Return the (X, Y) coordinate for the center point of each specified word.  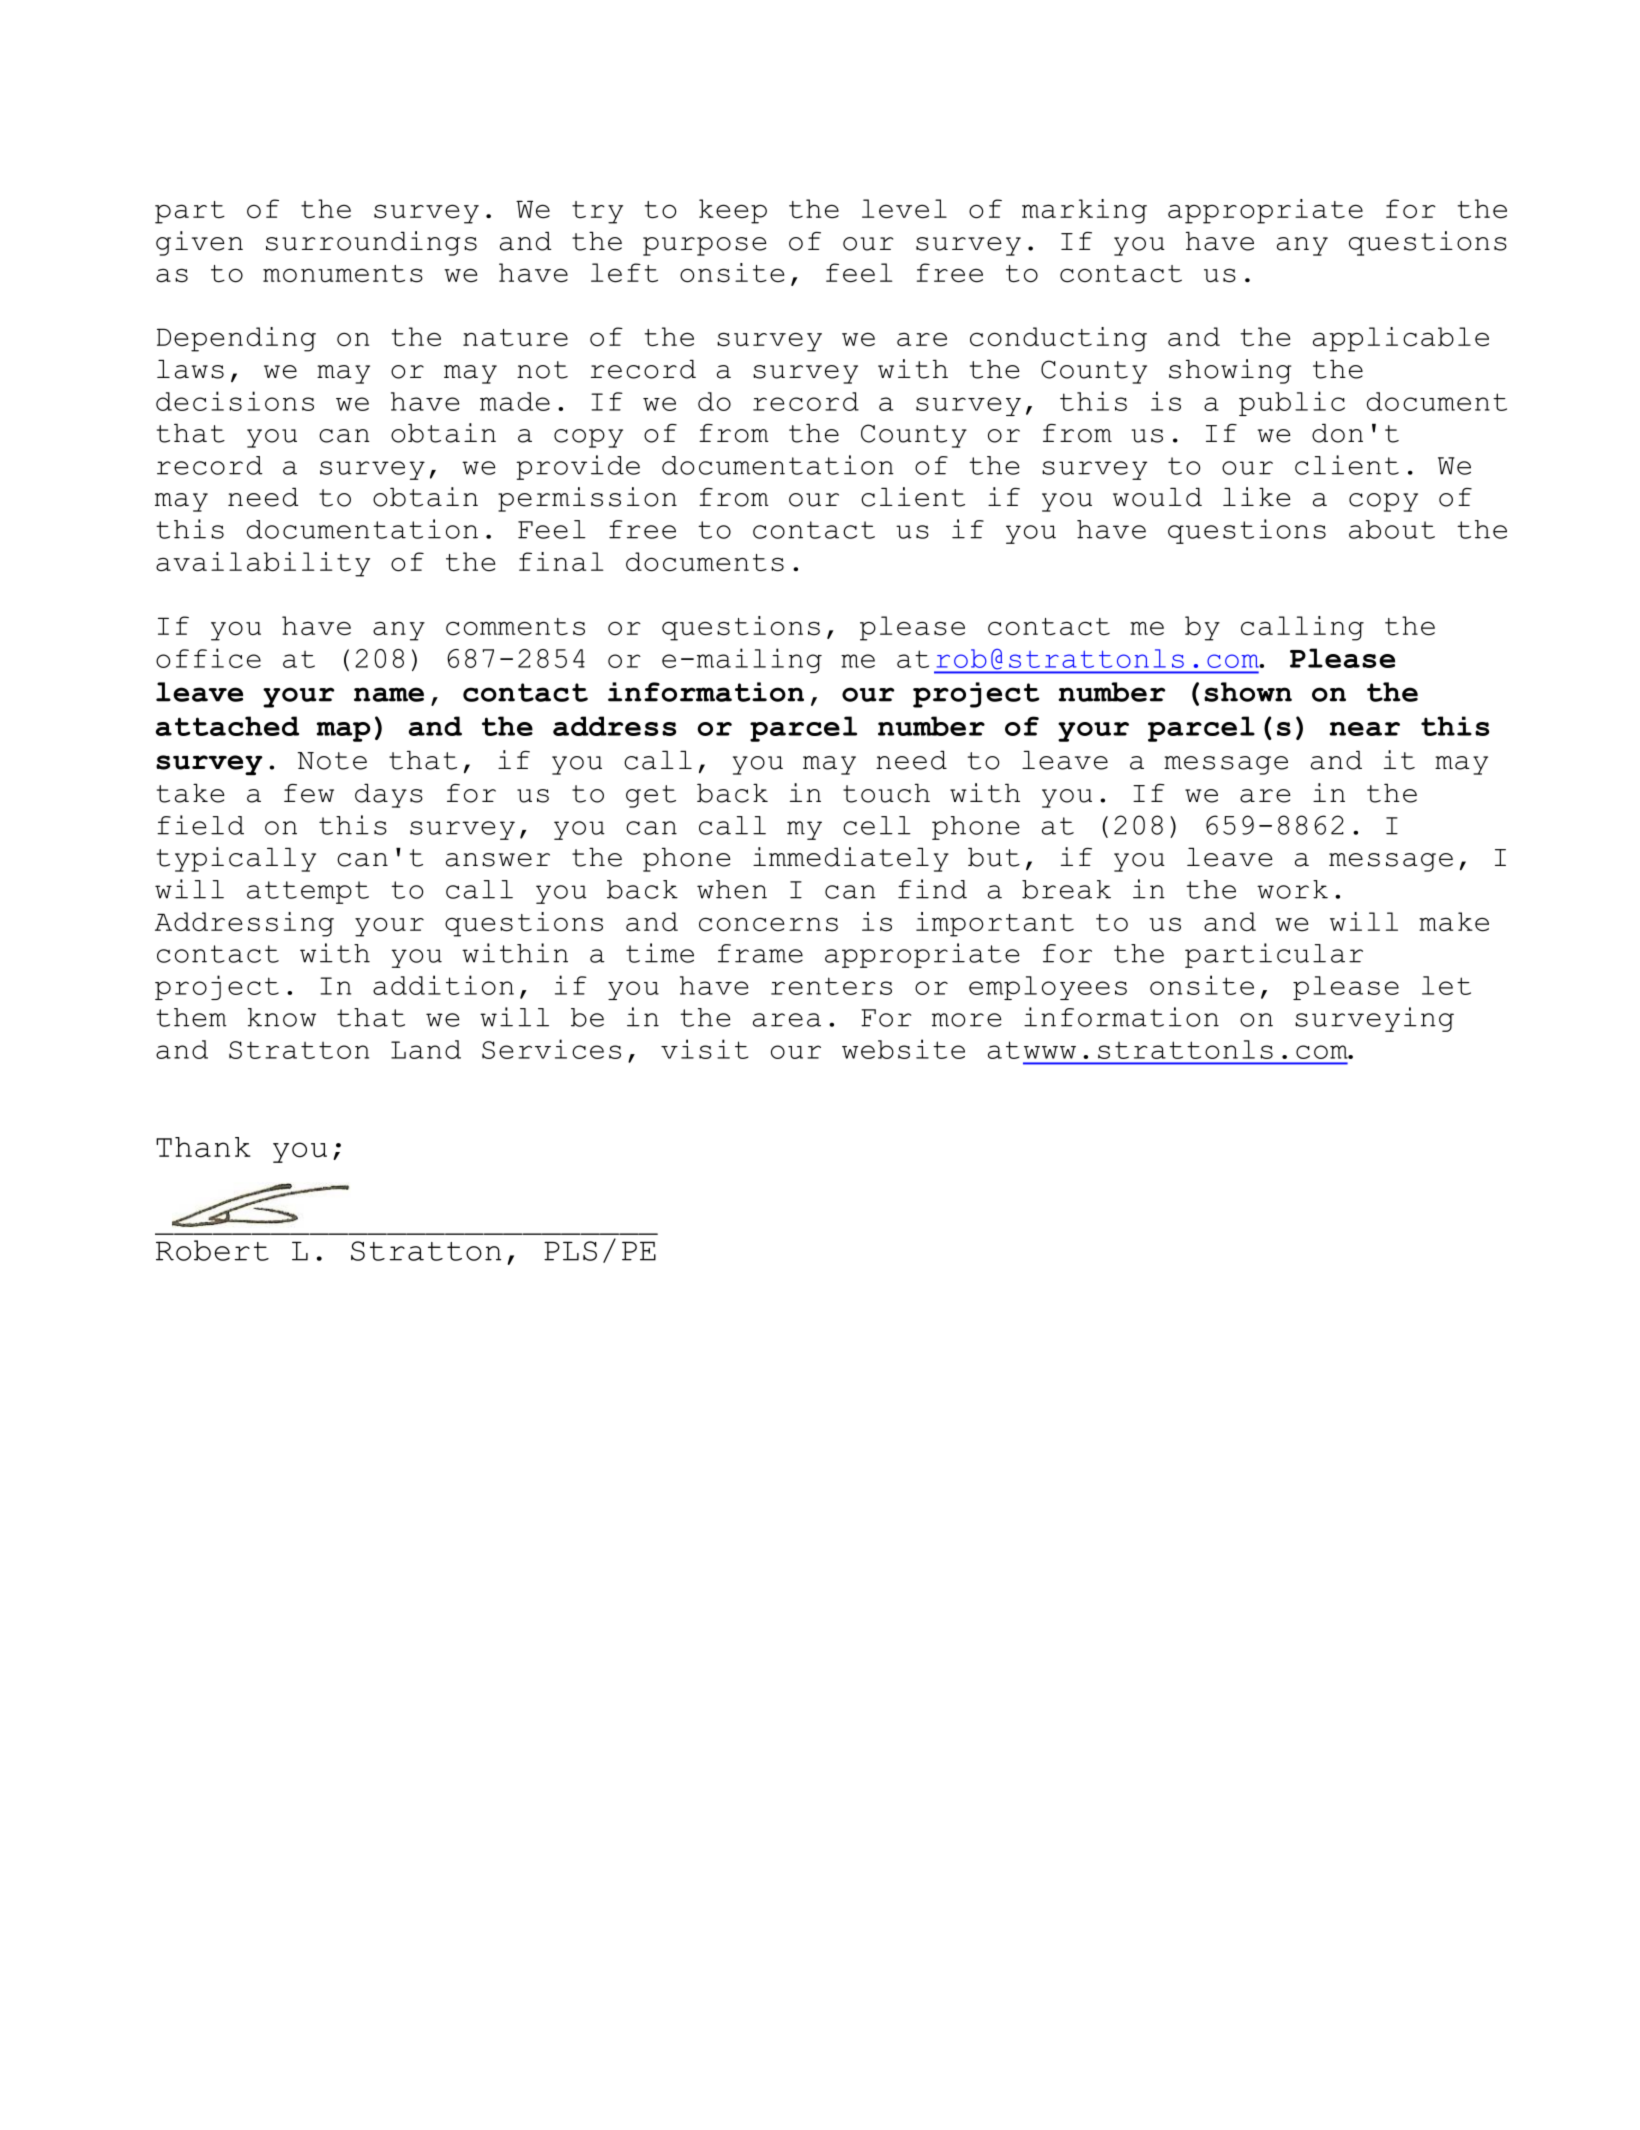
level (904, 209)
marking (1084, 211)
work (1292, 889)
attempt (308, 892)
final (561, 562)
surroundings (371, 243)
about (1392, 529)
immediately (851, 859)
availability (263, 564)
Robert (212, 1250)
